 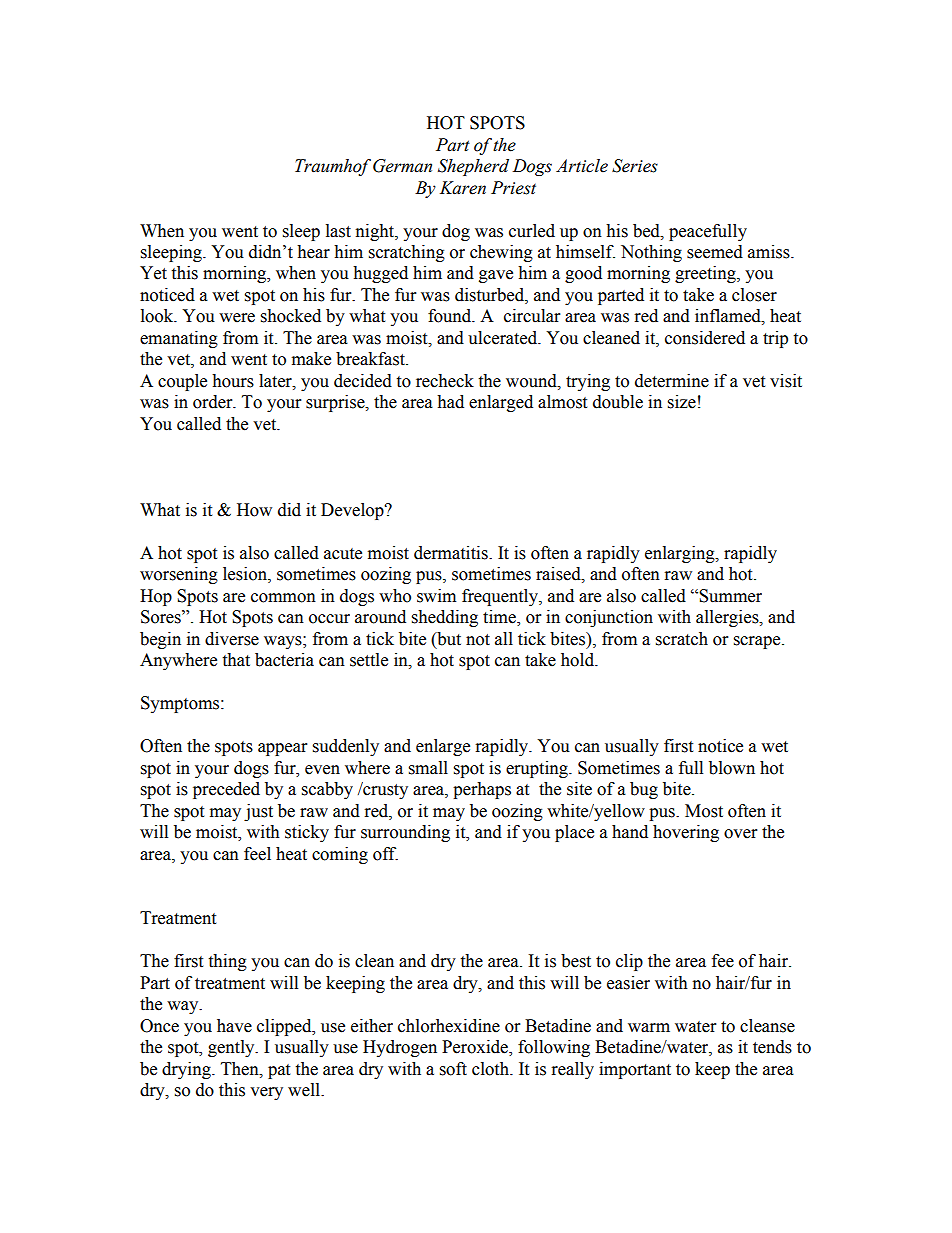 I want to click on Karen, so click(x=463, y=188).
